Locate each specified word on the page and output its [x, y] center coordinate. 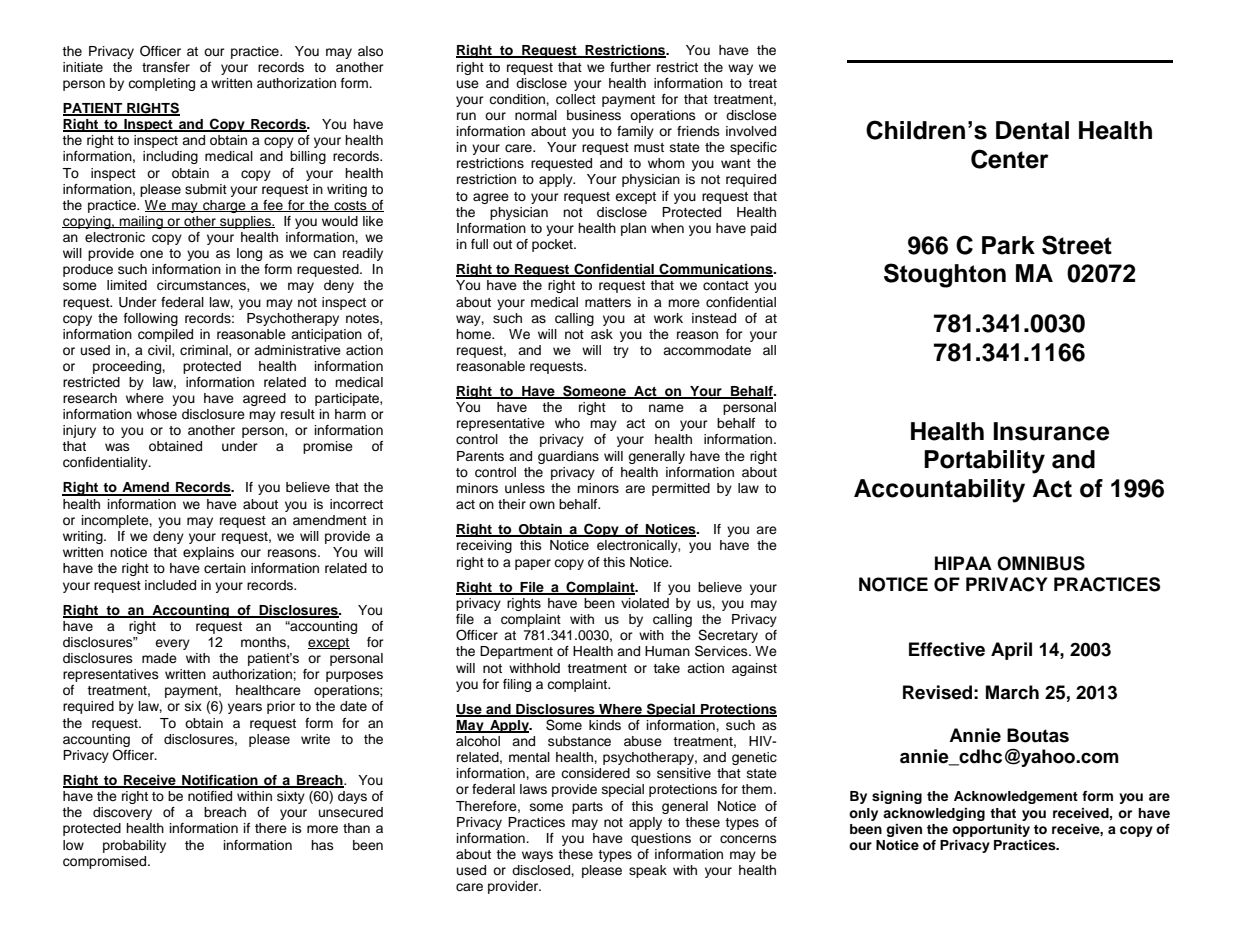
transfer [166, 67]
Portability [984, 462]
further [630, 67]
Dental [1032, 130]
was [117, 447]
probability [134, 846]
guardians [568, 457]
